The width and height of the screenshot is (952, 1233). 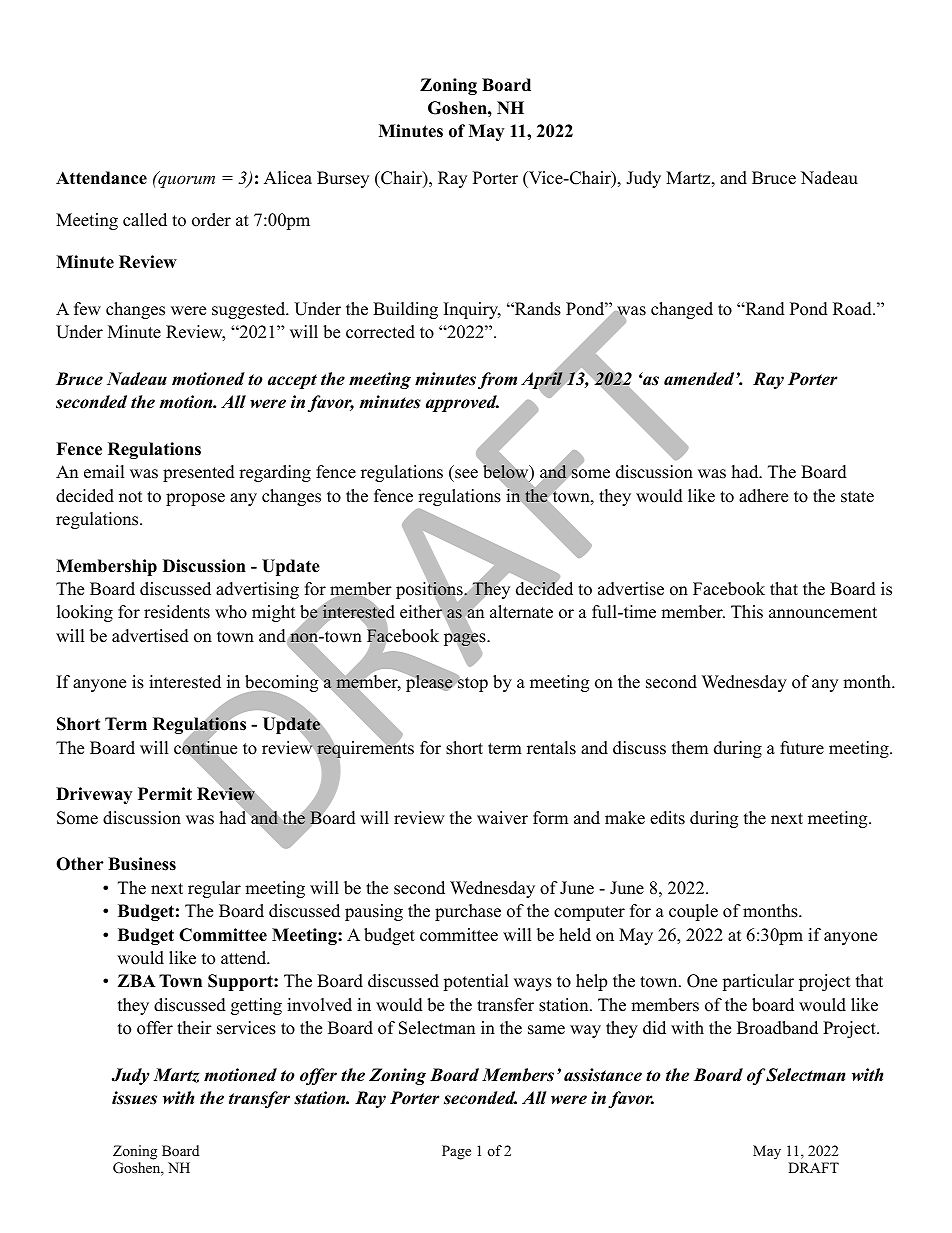 I want to click on issues, so click(x=134, y=1098).
